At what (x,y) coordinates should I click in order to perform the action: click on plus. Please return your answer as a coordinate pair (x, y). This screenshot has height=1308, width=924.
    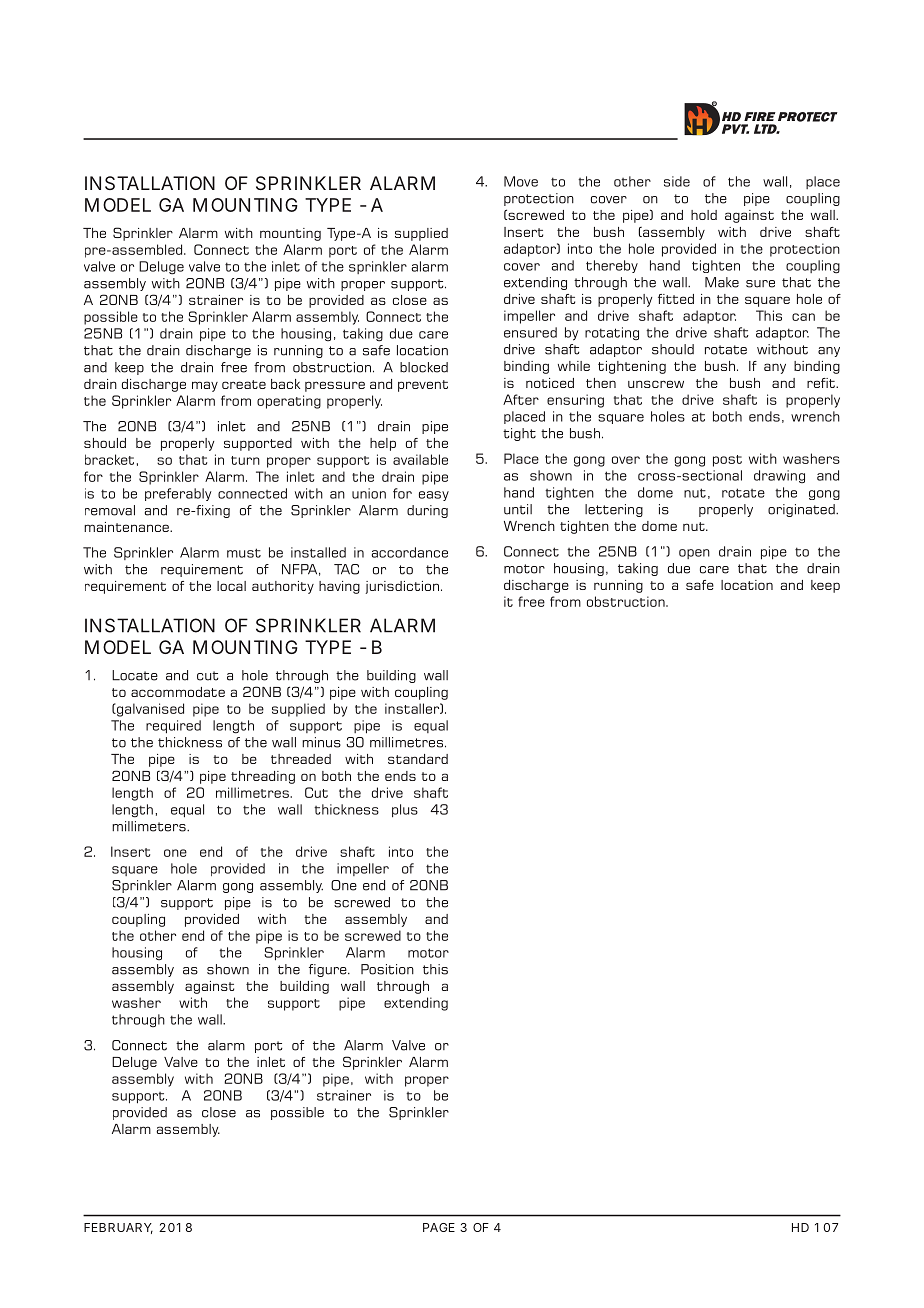
    Looking at the image, I should click on (405, 811).
